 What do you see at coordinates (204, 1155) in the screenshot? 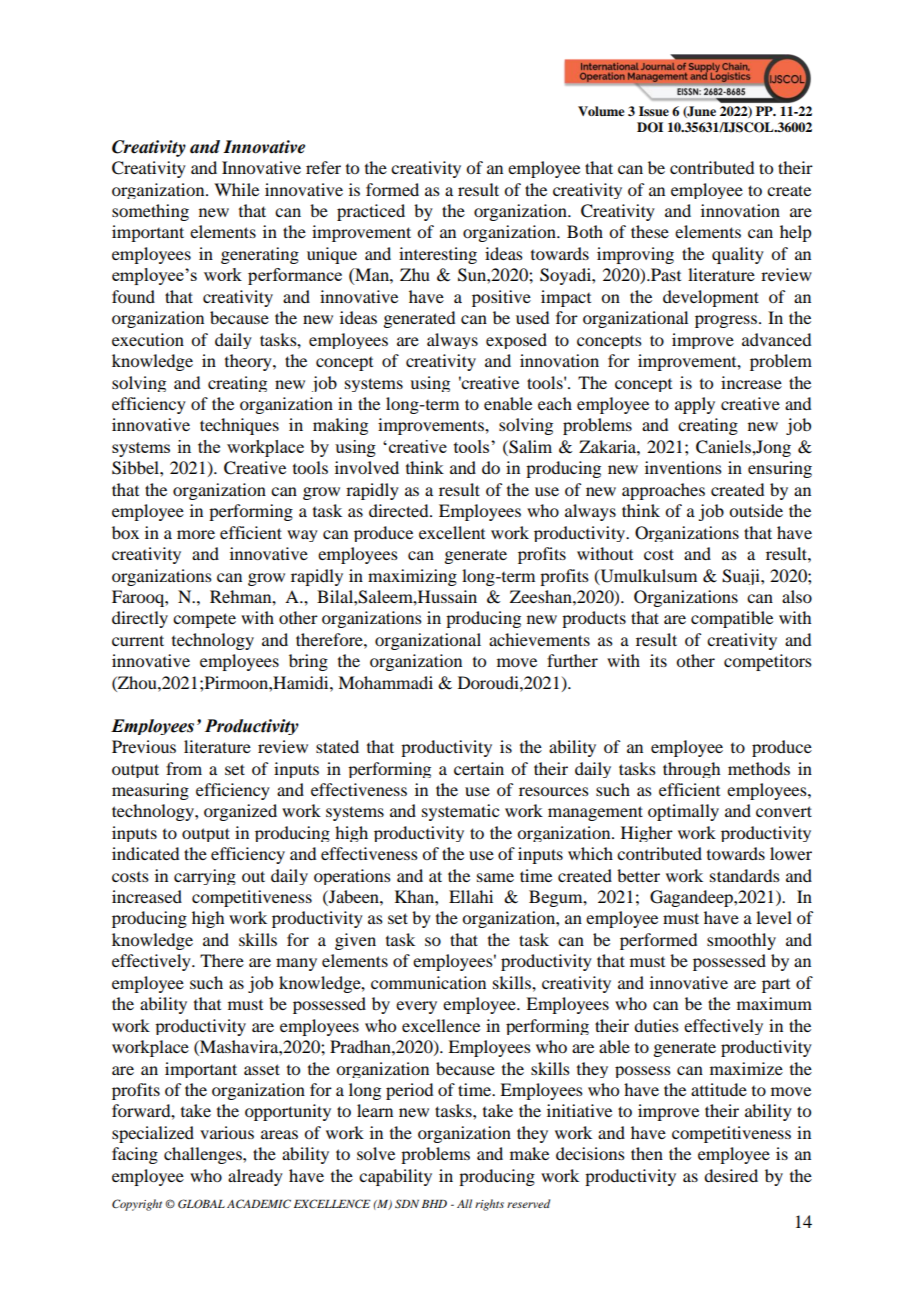
I see `challenges` at bounding box center [204, 1155].
